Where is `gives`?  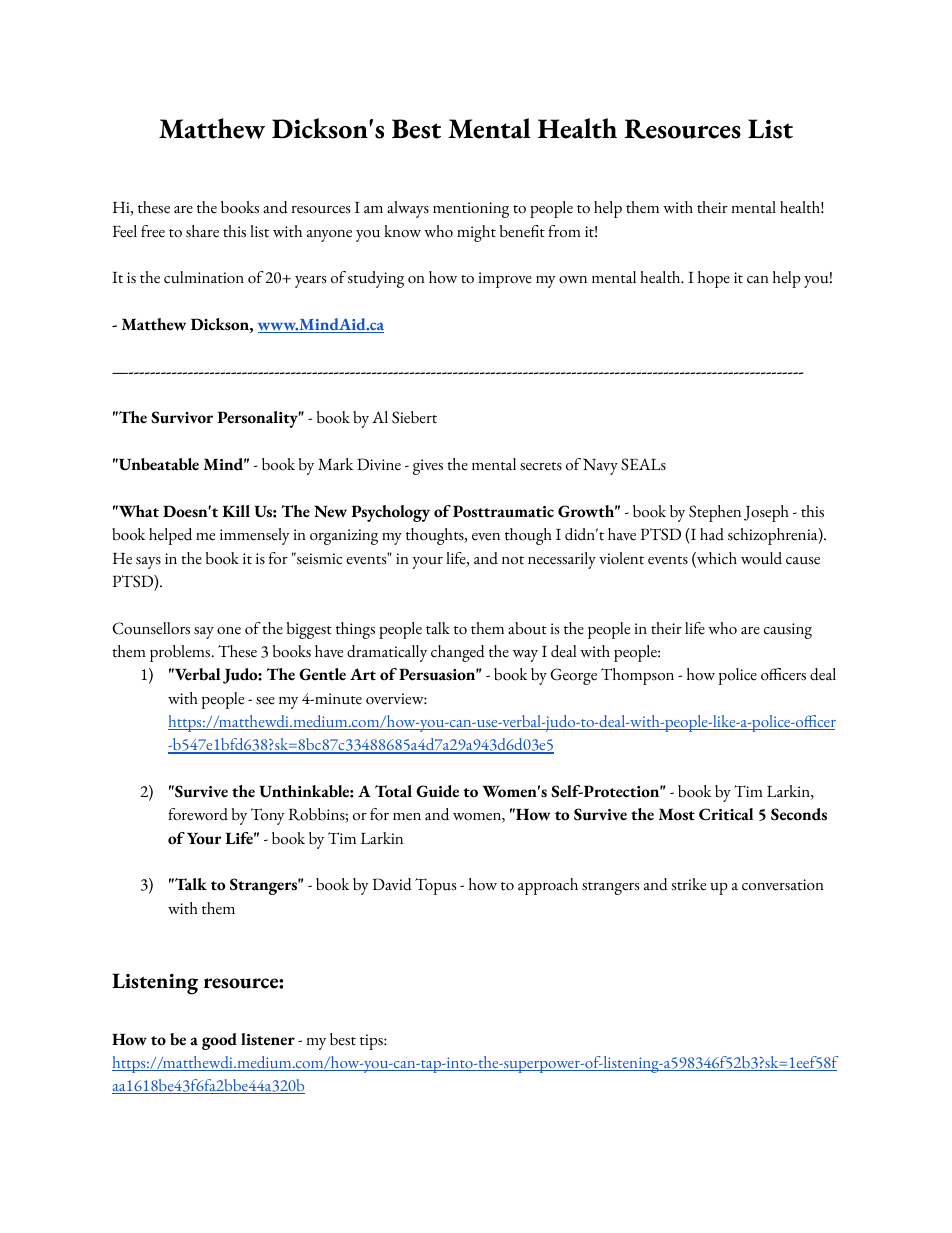 gives is located at coordinates (428, 467).
